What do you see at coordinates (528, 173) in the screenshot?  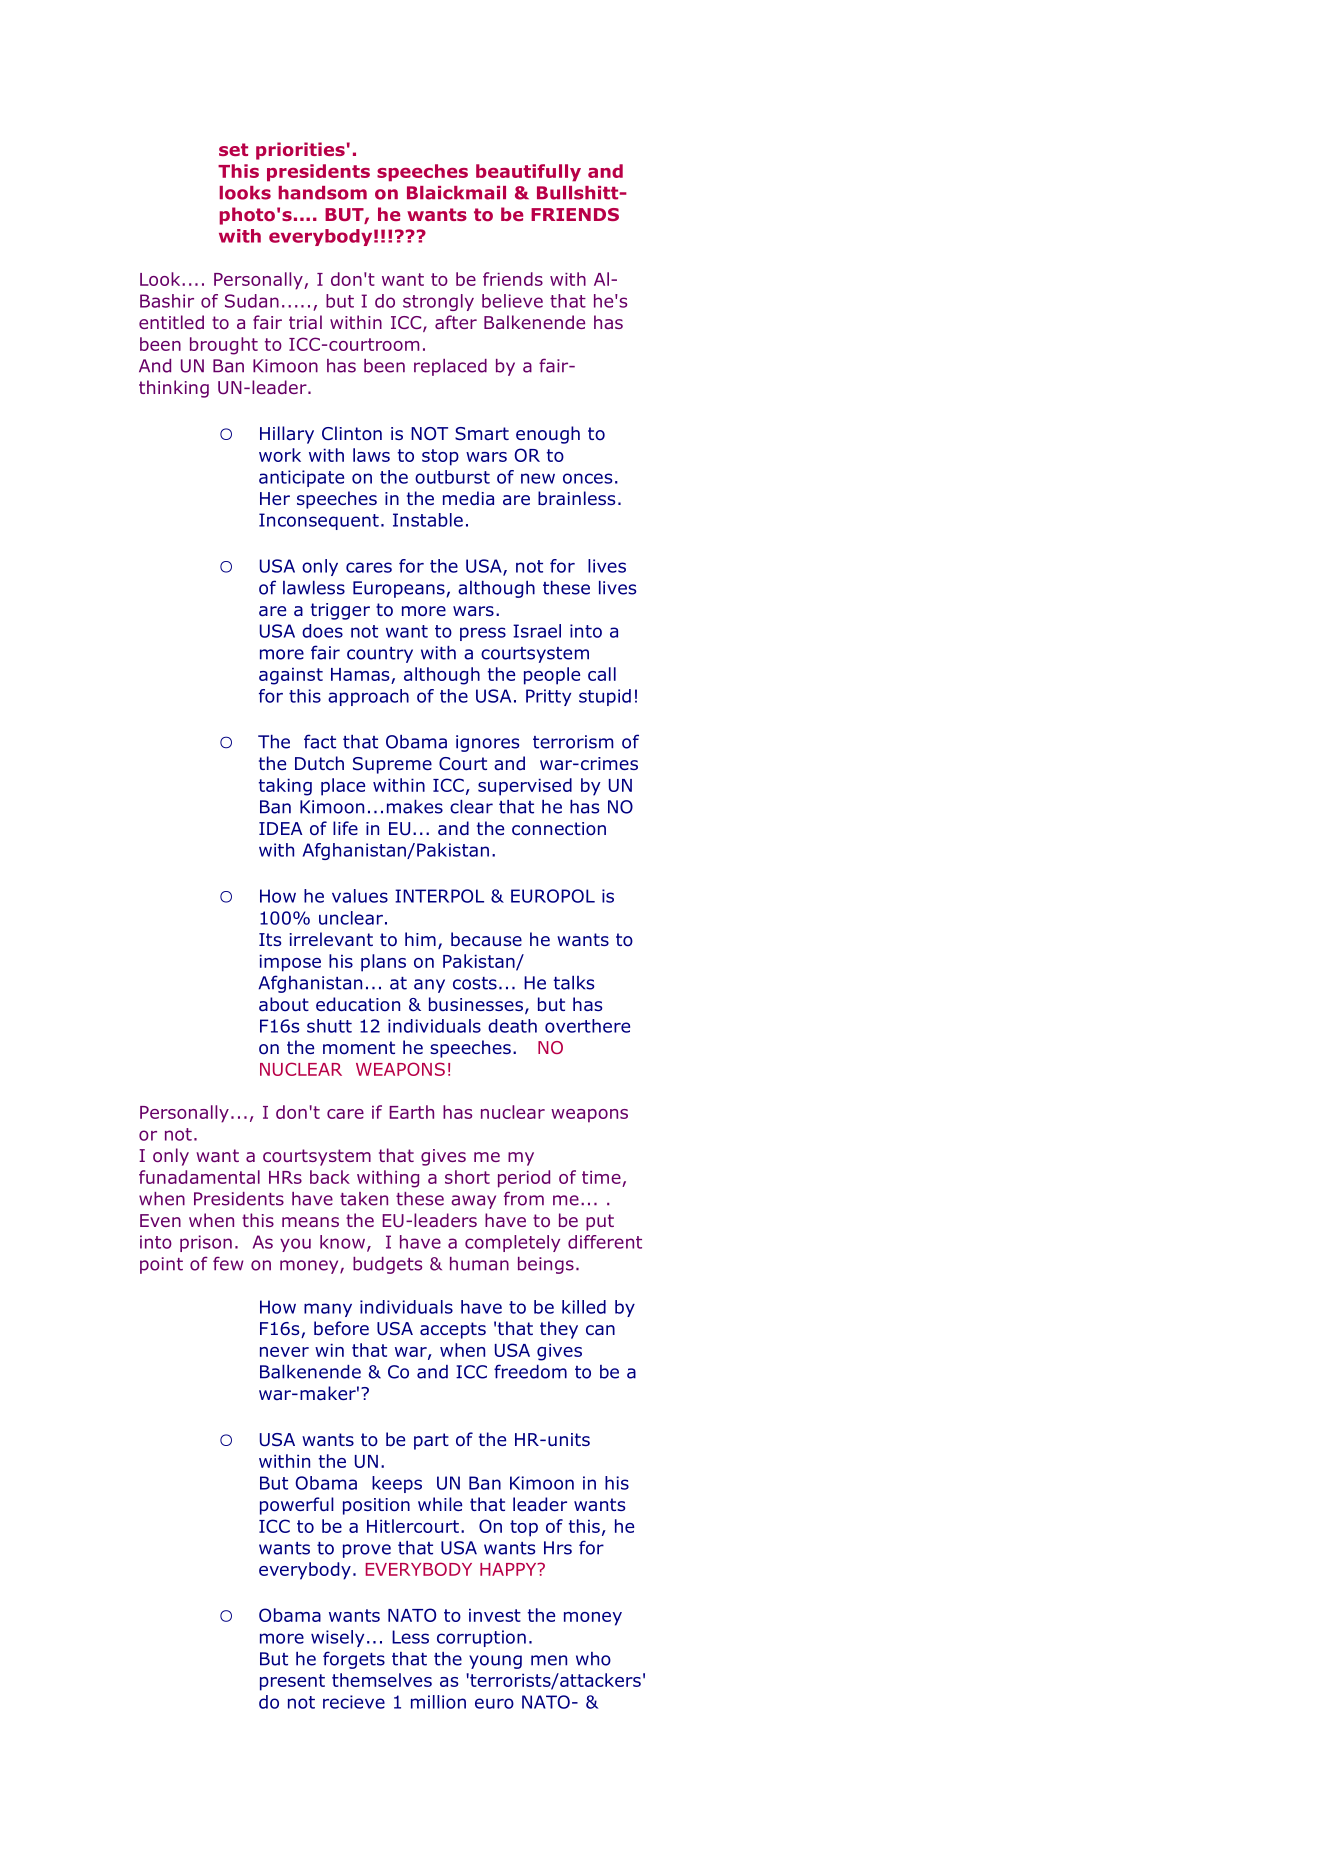 I see `beautifully` at bounding box center [528, 173].
